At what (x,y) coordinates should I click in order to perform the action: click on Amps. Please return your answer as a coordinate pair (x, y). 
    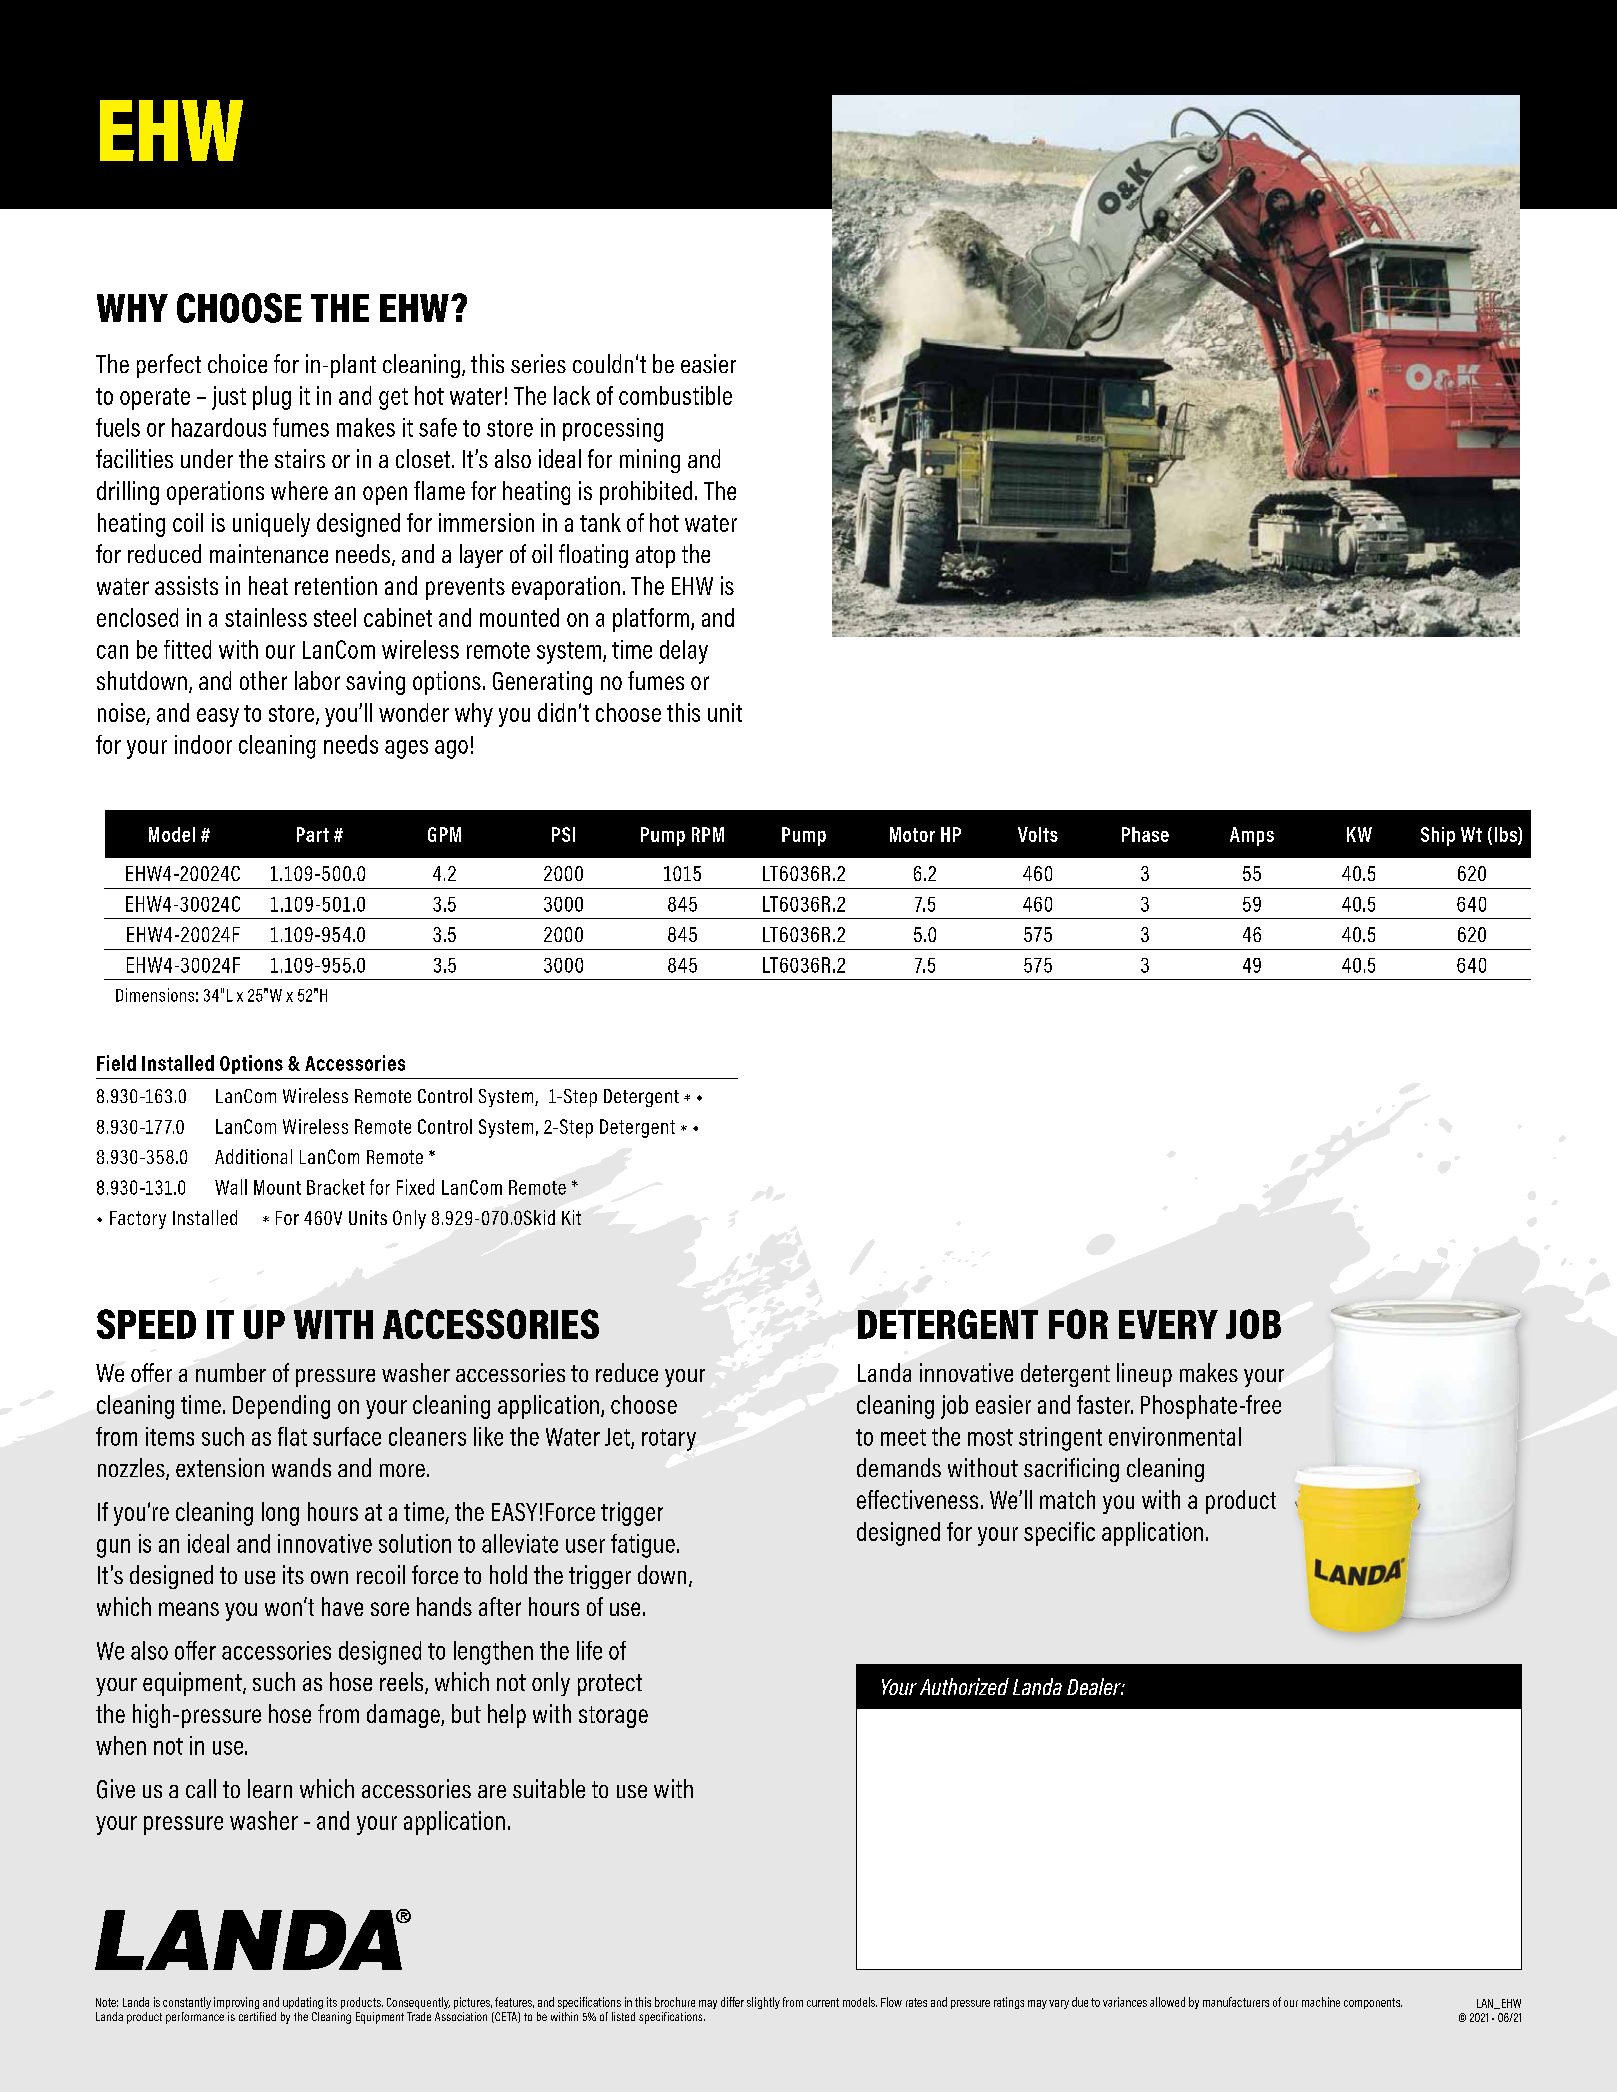
    Looking at the image, I should click on (1252, 836).
